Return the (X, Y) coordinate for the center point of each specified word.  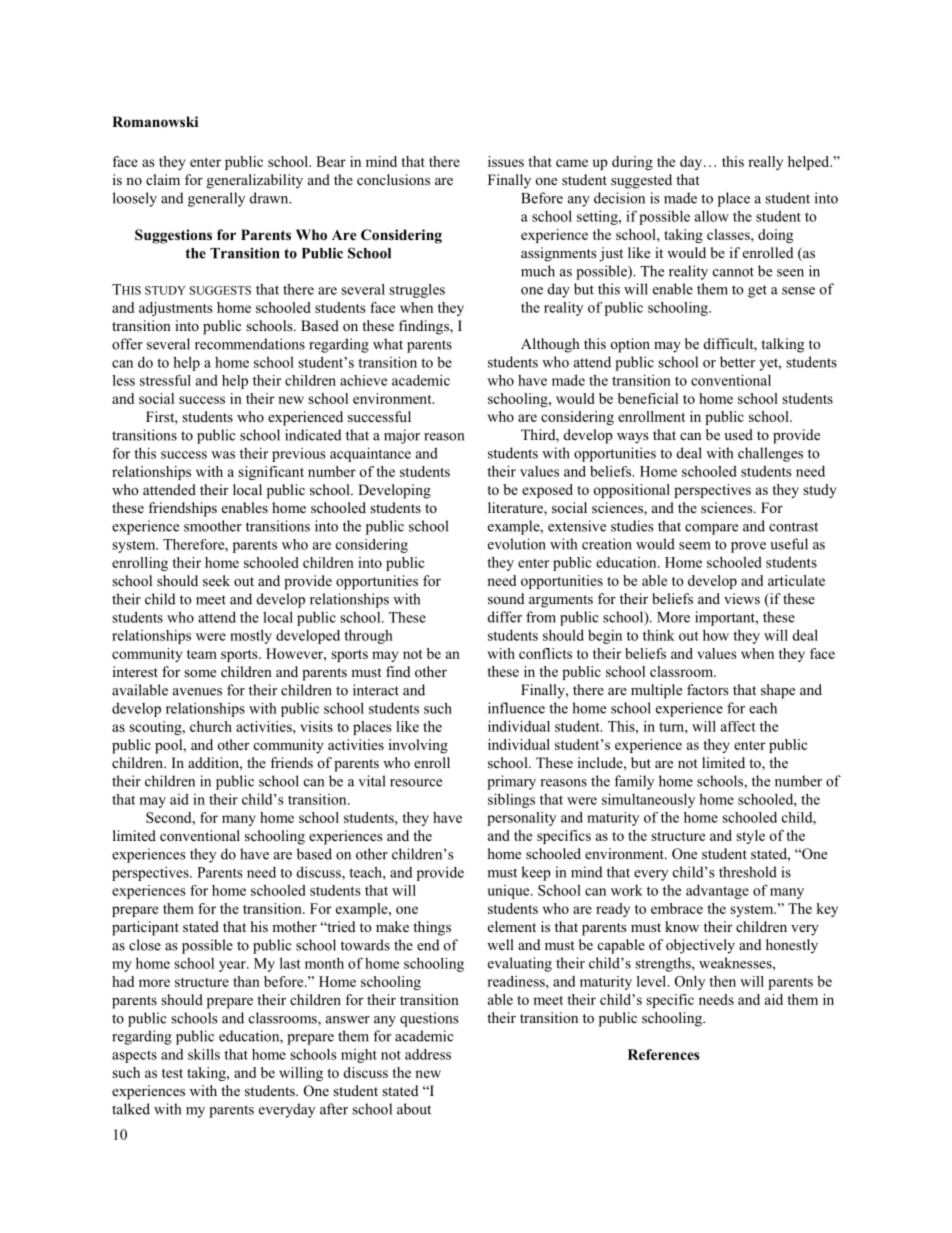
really (765, 163)
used (738, 434)
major (402, 436)
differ (505, 617)
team (202, 654)
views (742, 598)
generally (216, 199)
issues (506, 161)
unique (509, 892)
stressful (165, 380)
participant (145, 928)
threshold (748, 872)
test (172, 1073)
